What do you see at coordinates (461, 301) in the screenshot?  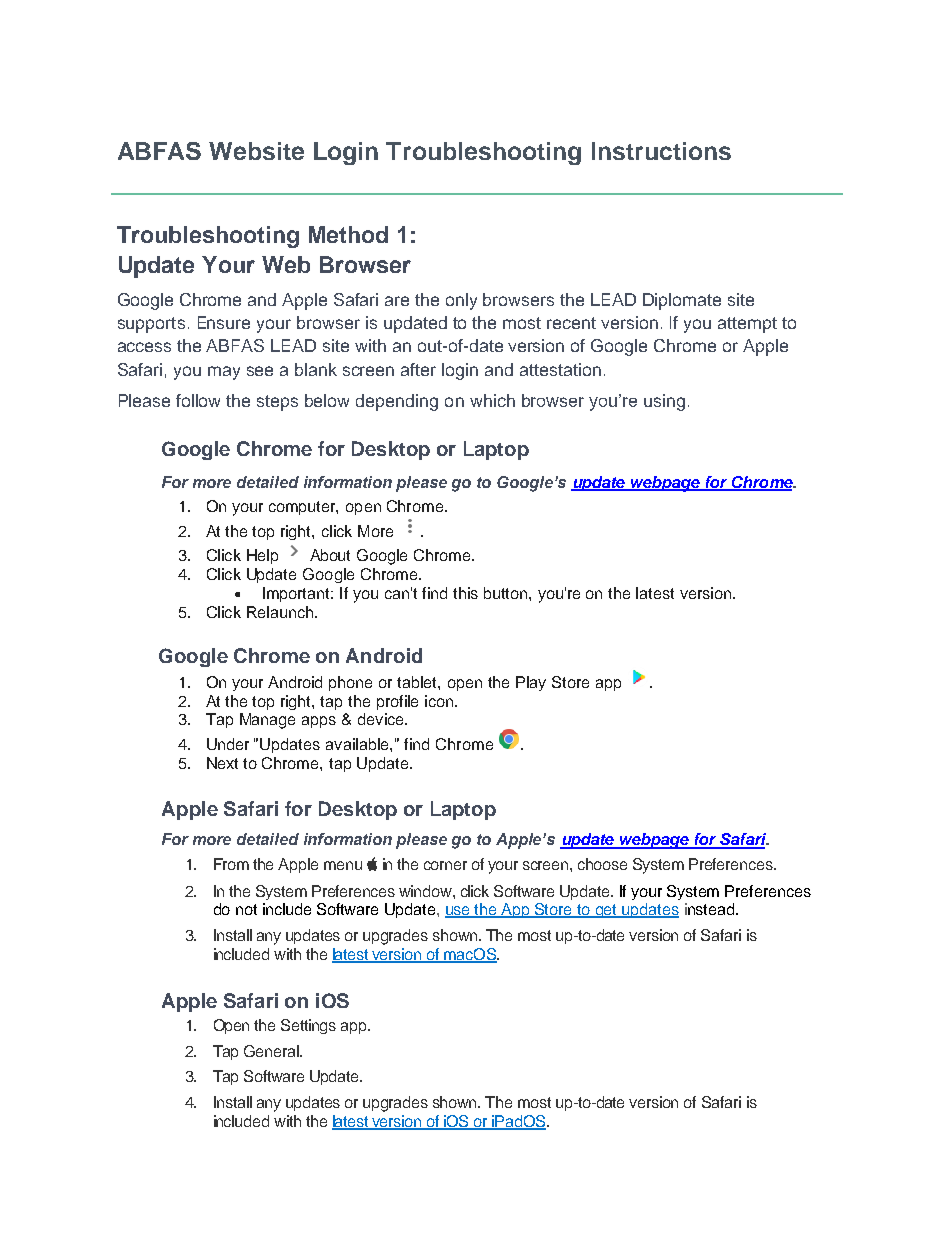 I see `only` at bounding box center [461, 301].
